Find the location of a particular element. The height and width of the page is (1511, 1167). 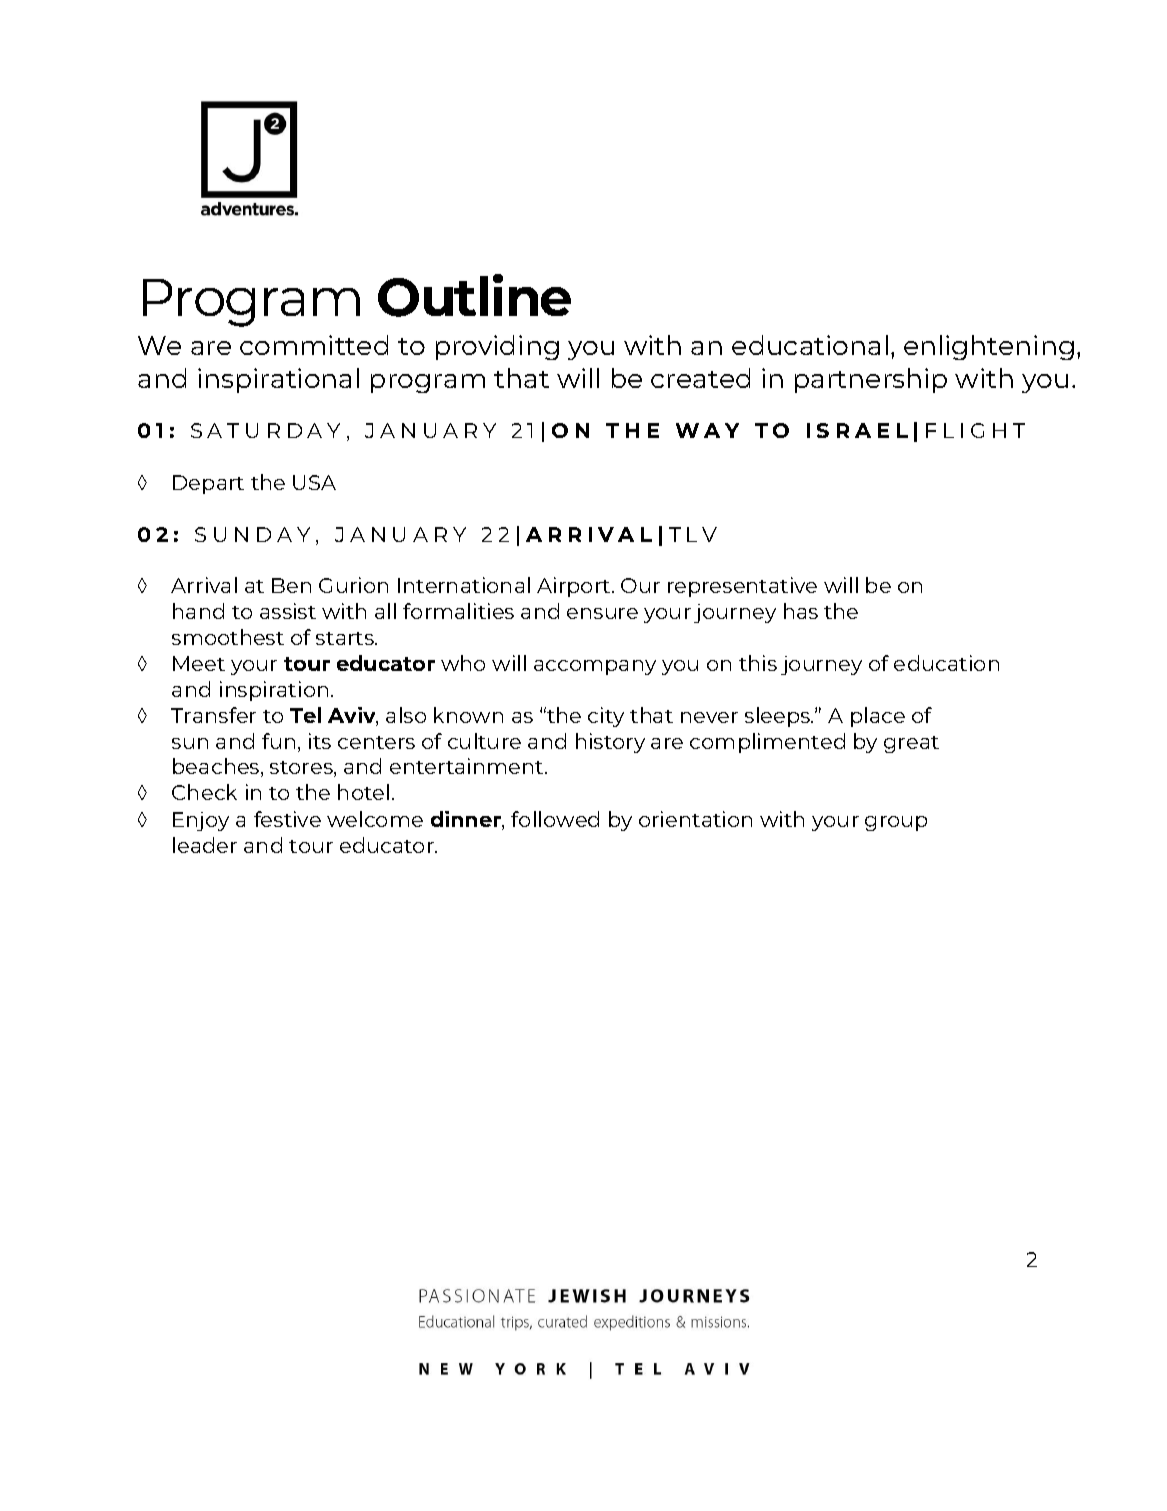

Airport is located at coordinates (575, 587).
